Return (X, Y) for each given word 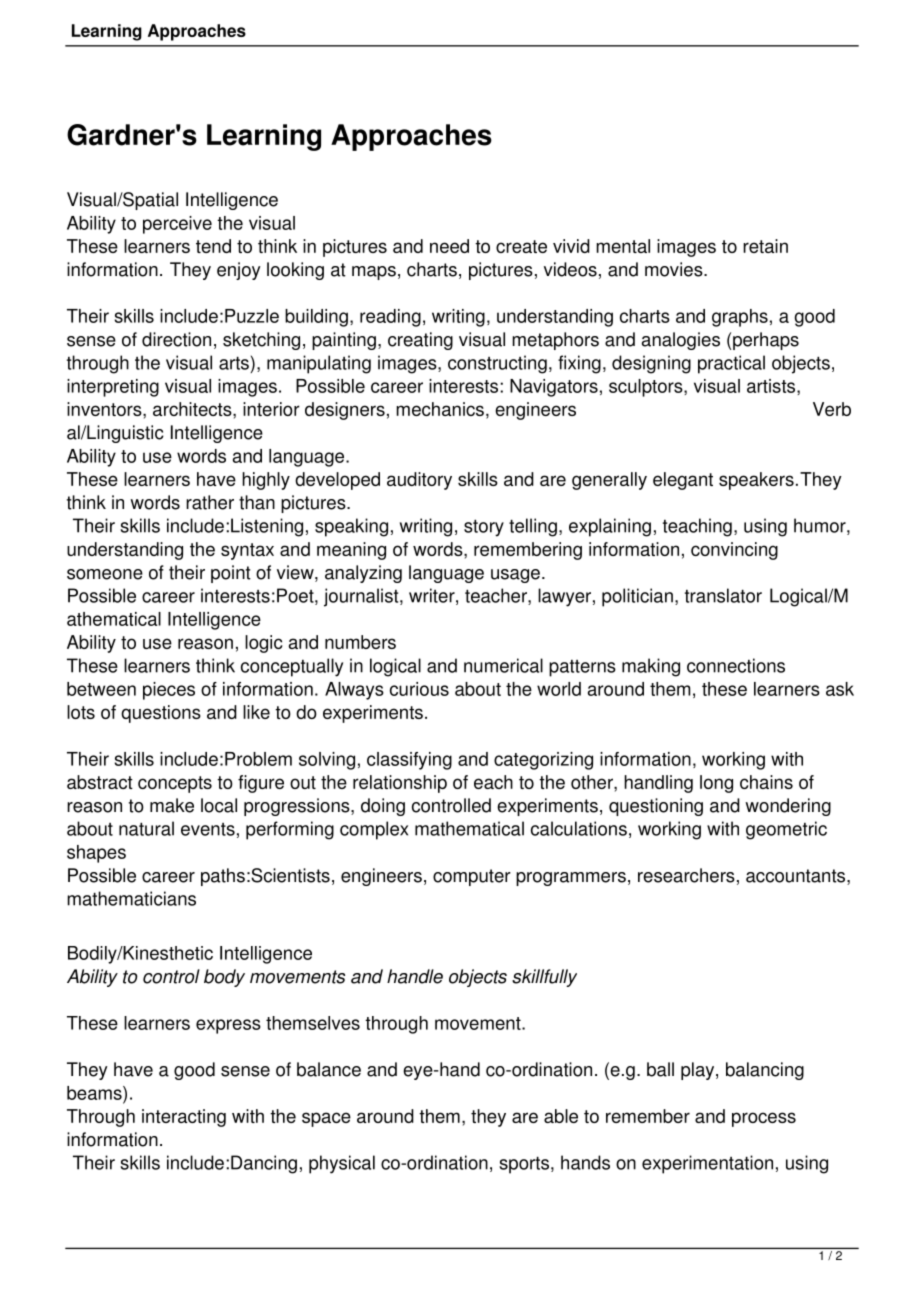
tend (213, 246)
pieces (169, 691)
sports (524, 1165)
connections (736, 665)
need (449, 246)
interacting (184, 1118)
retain (765, 246)
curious (419, 689)
